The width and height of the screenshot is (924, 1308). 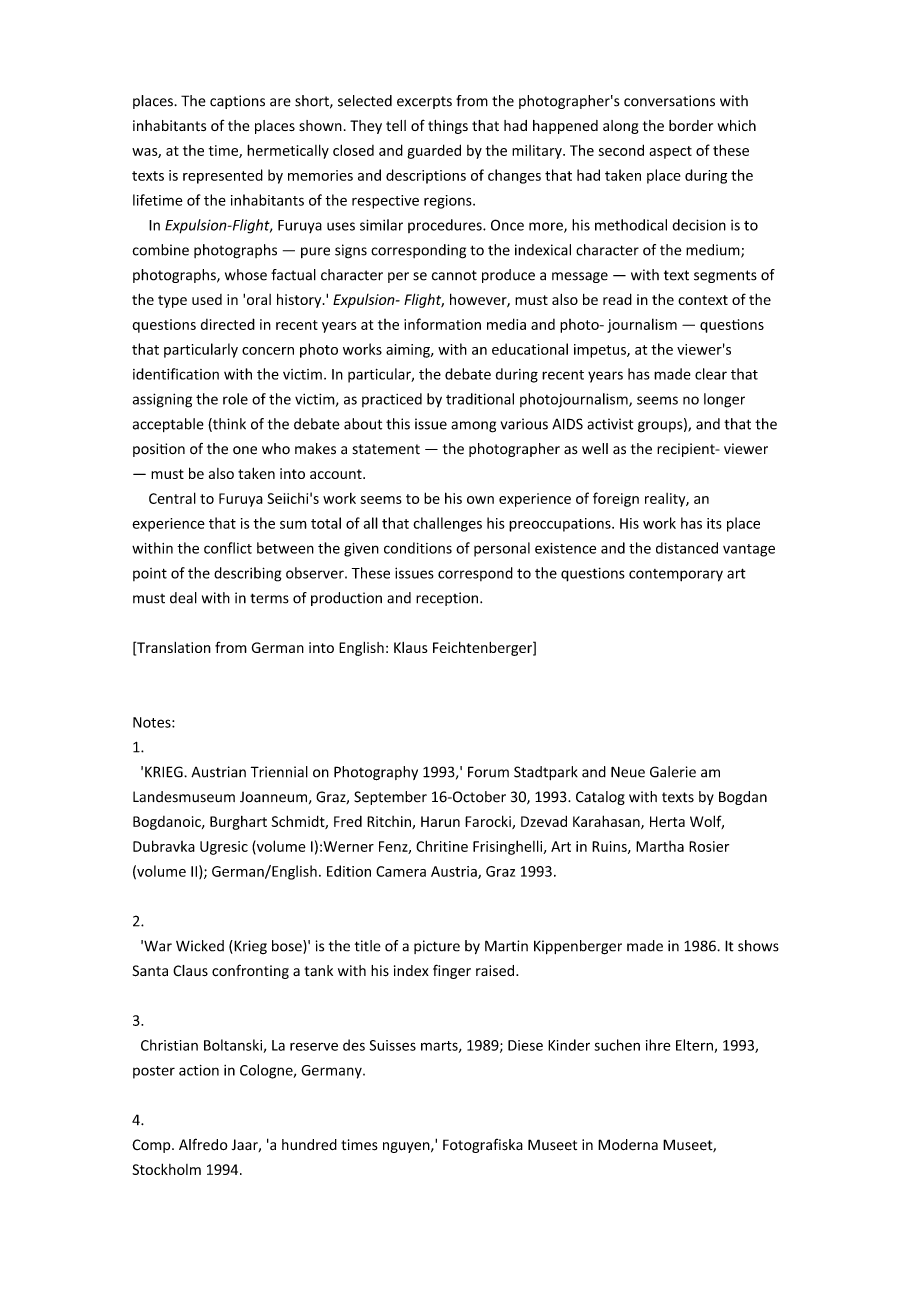 I want to click on things, so click(x=448, y=127).
